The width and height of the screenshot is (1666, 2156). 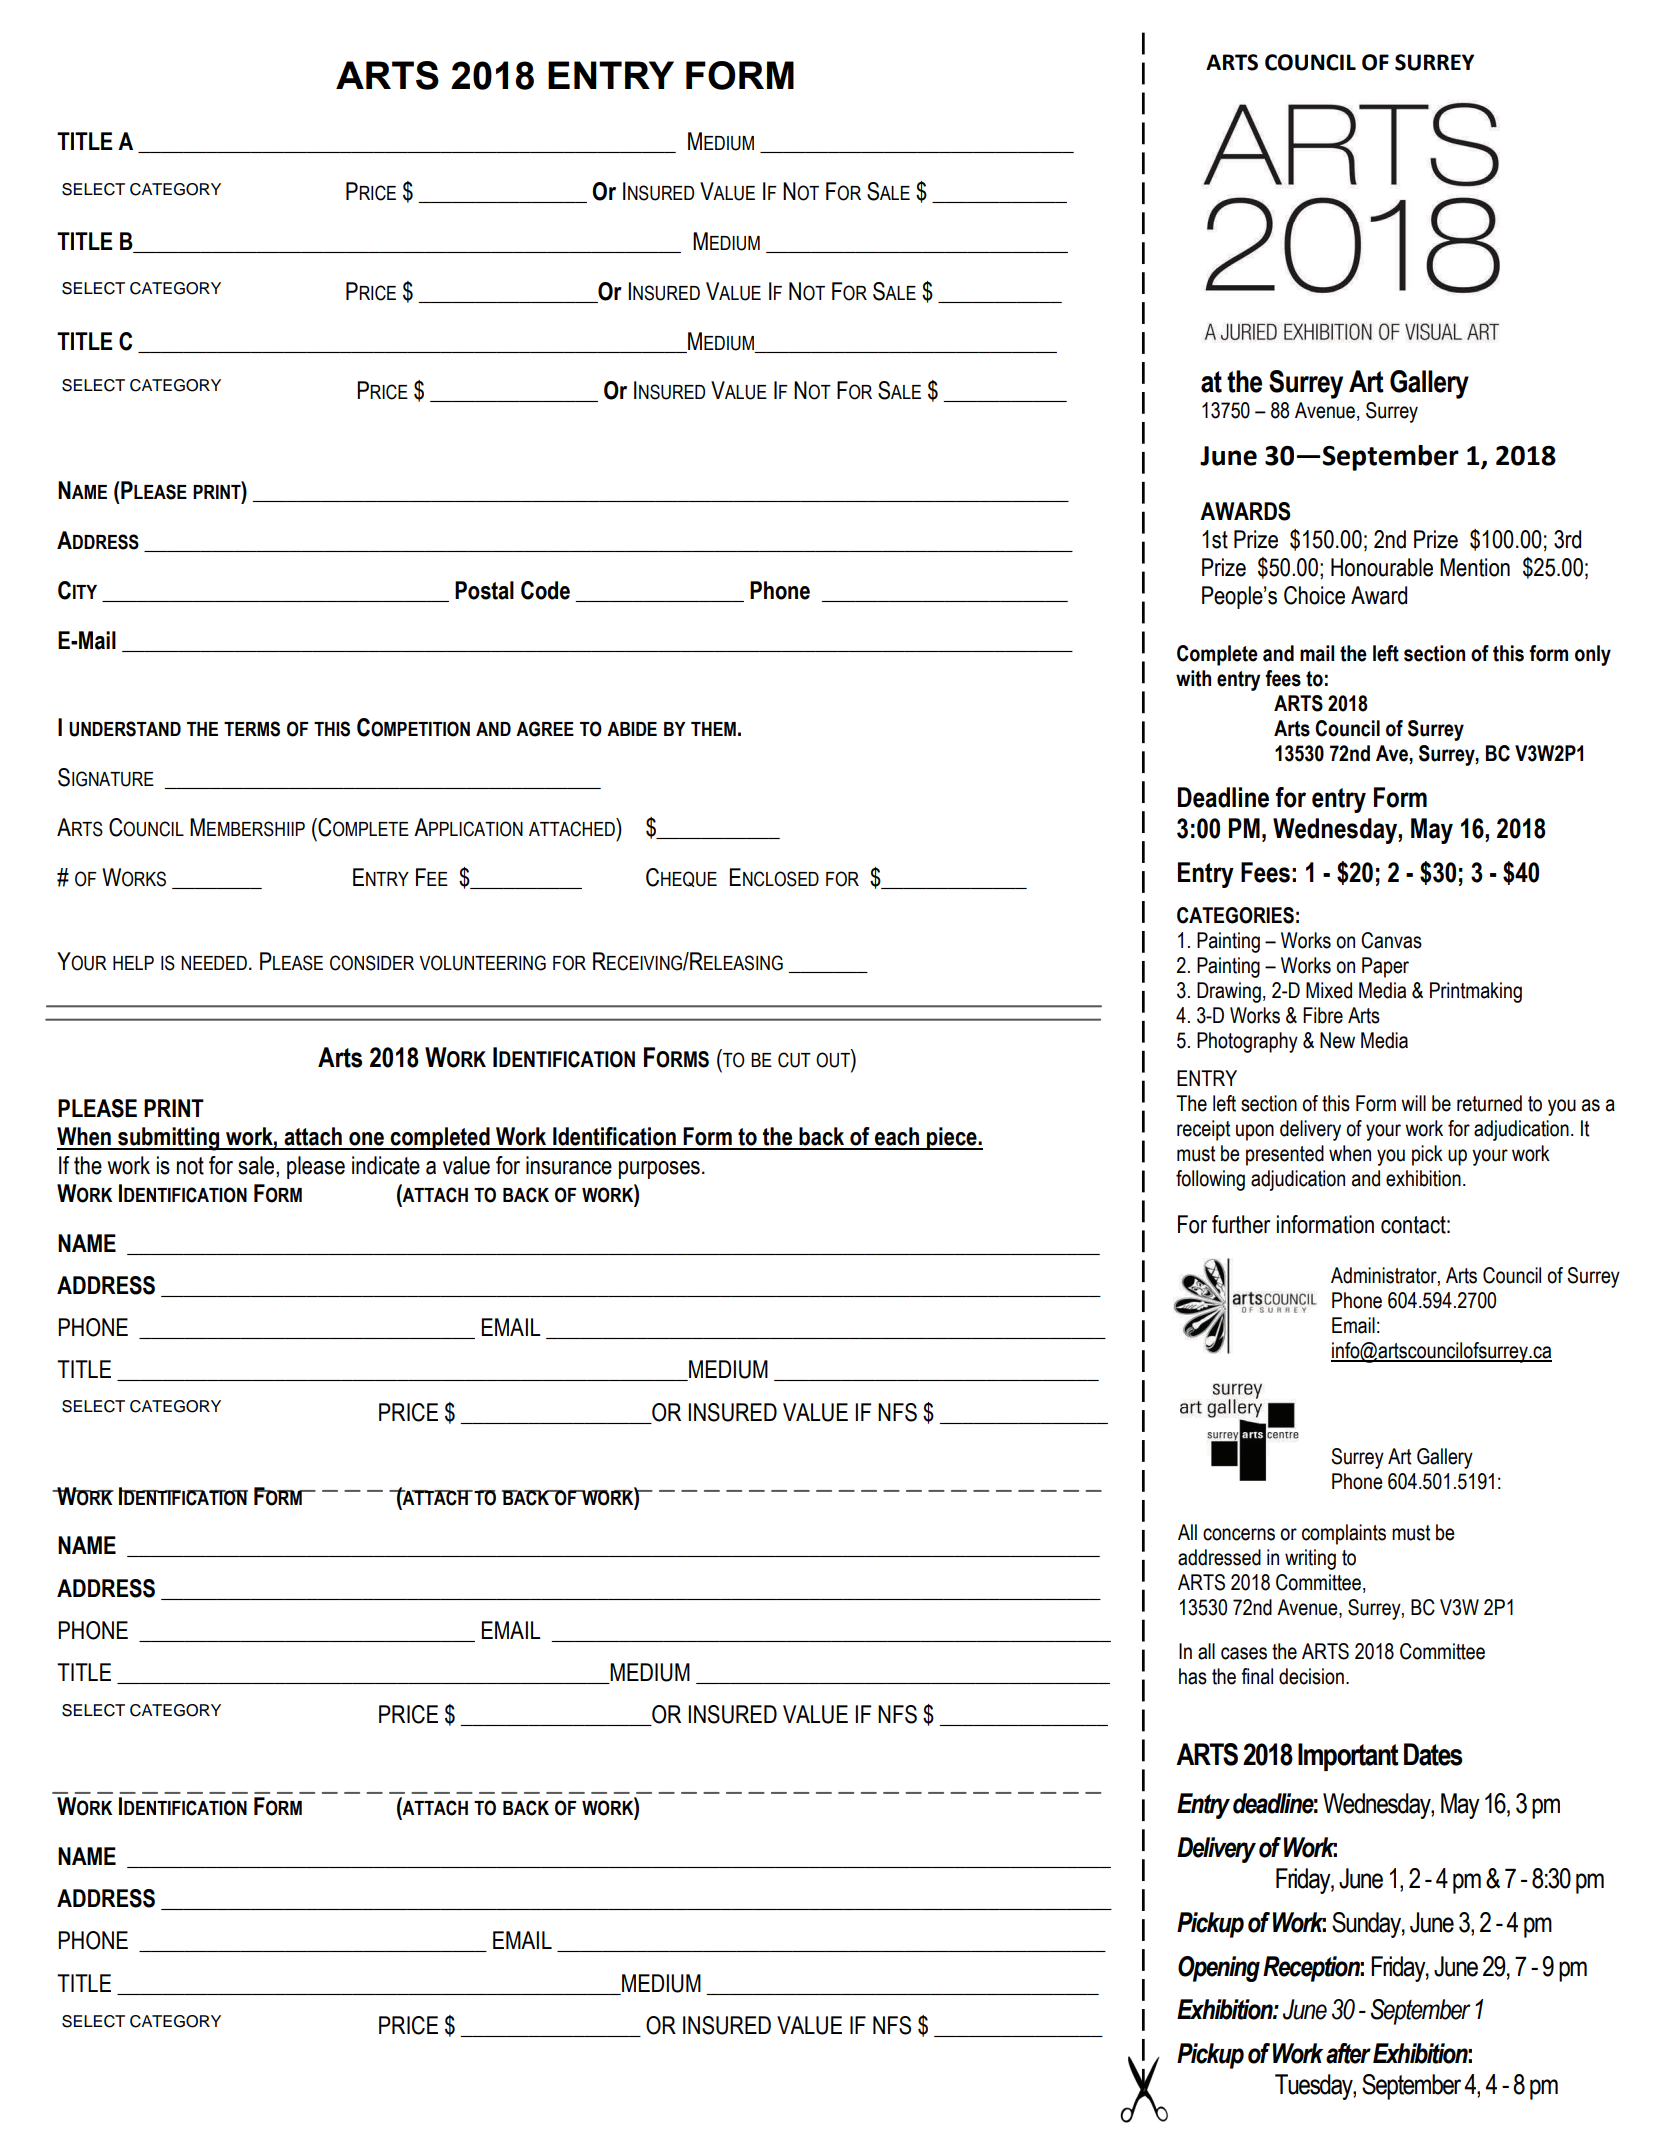 I want to click on submitting, so click(x=169, y=1139).
